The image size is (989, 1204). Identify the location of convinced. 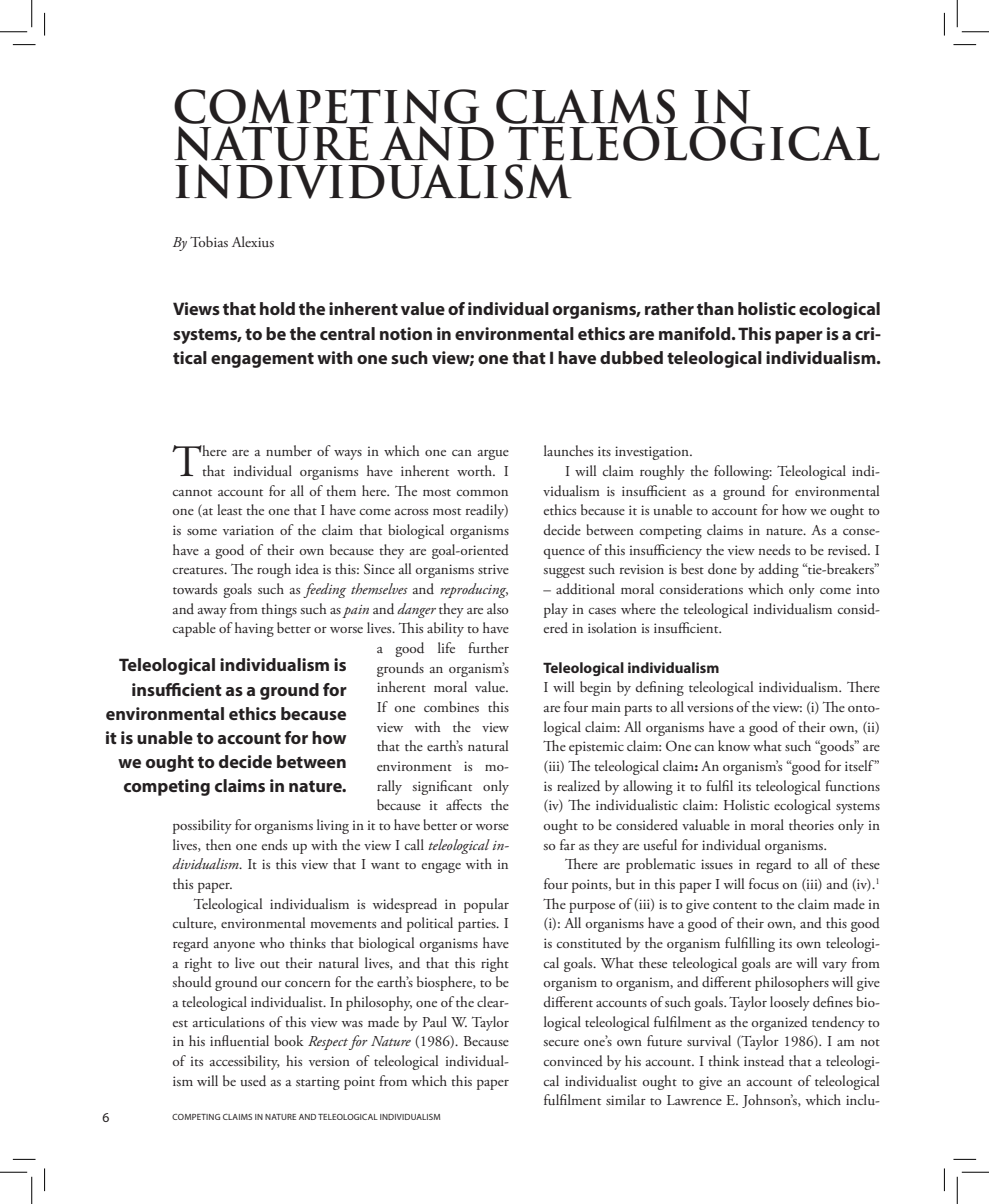
(573, 1060).
